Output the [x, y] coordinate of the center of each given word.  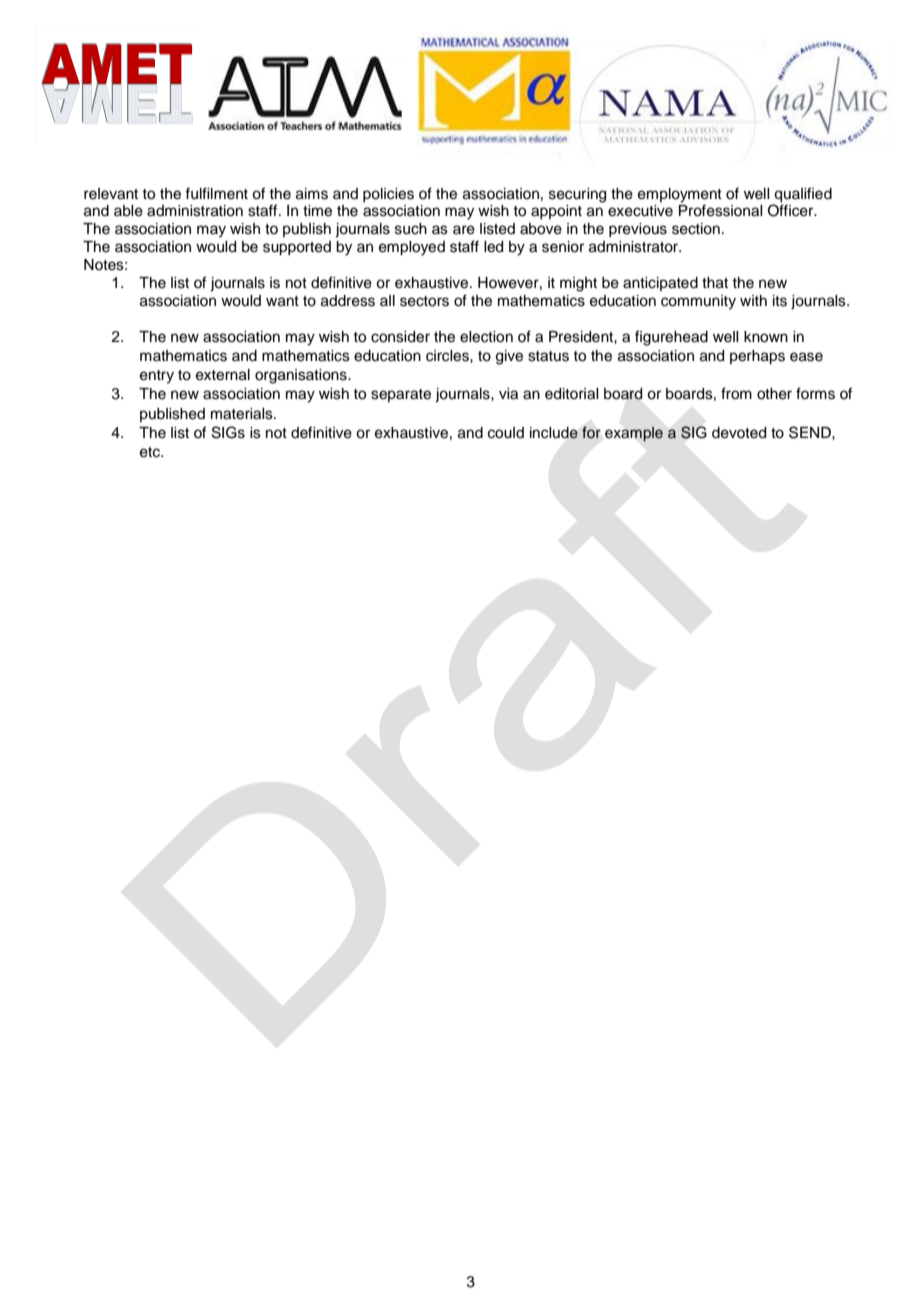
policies [388, 195]
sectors [424, 301]
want [282, 301]
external [223, 375]
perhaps [757, 357]
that [715, 283]
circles [448, 356]
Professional [720, 210]
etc [151, 452]
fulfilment [216, 193]
